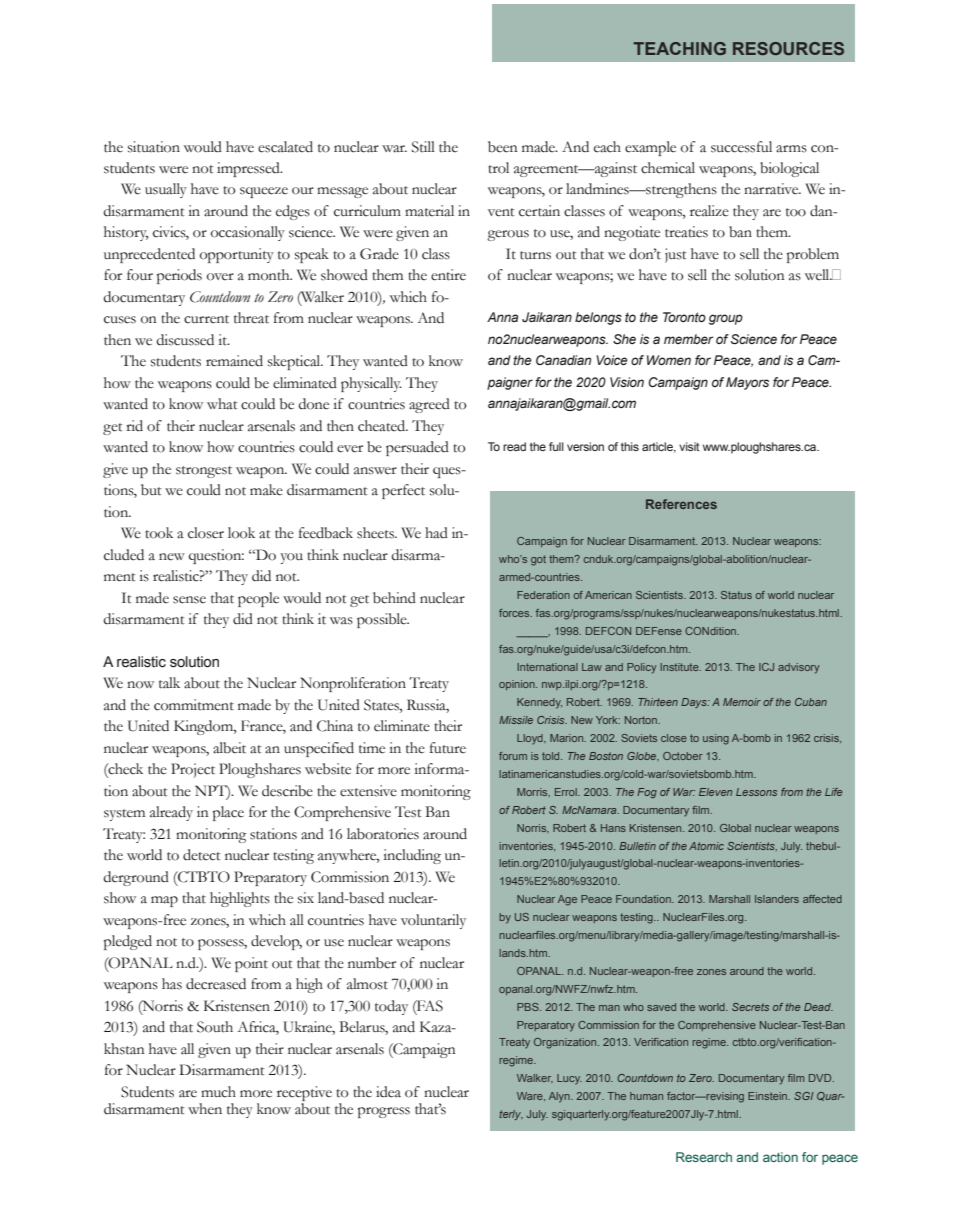 Image resolution: width=963 pixels, height=1232 pixels. What do you see at coordinates (768, 1096) in the document?
I see `Einstein` at bounding box center [768, 1096].
